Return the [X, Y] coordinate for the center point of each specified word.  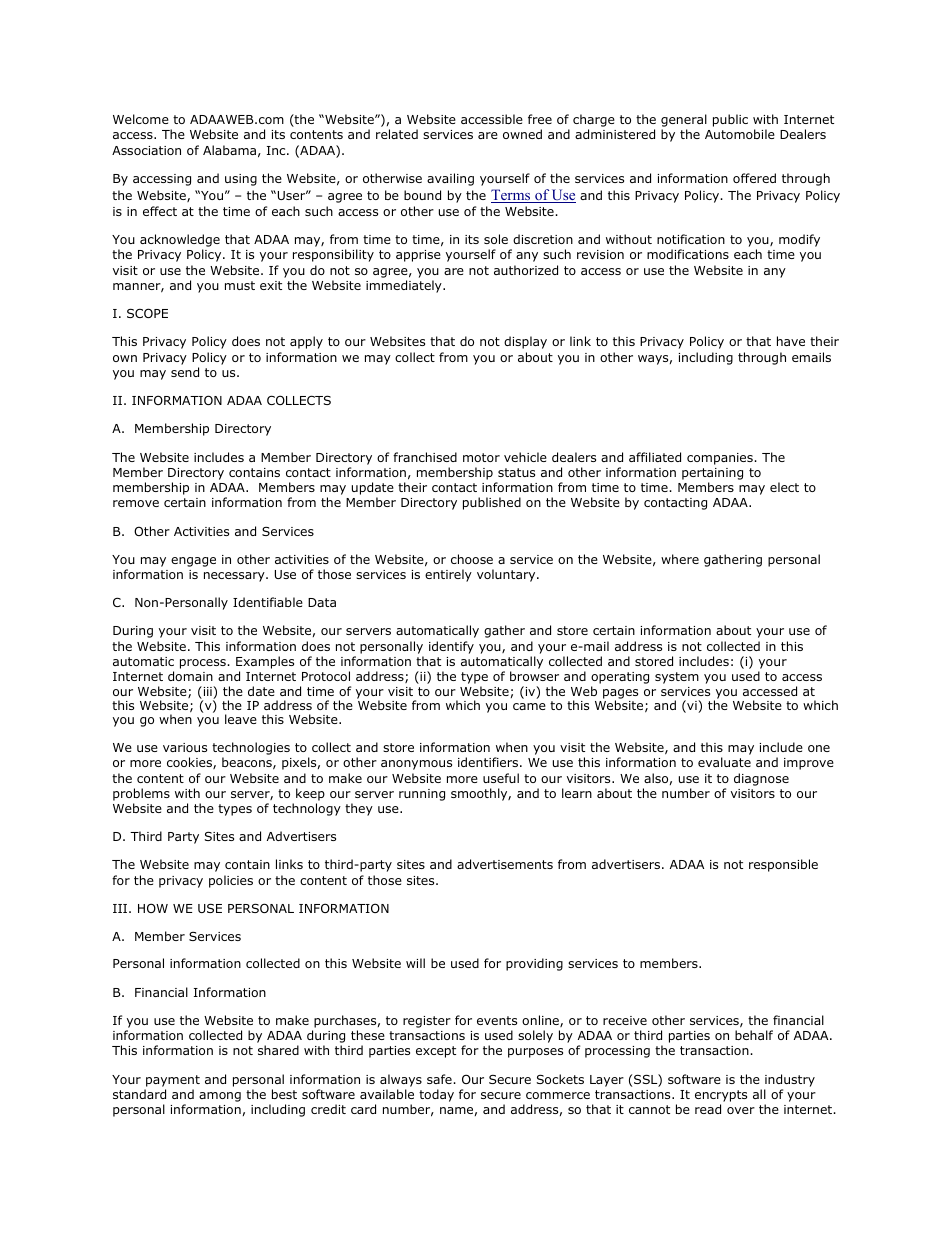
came [529, 706]
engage [193, 562]
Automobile [740, 134]
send [185, 372]
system [677, 678]
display [525, 342]
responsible [783, 865]
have [791, 341]
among [220, 1097]
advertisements [505, 864]
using [241, 180]
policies [231, 881]
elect [784, 487]
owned [522, 134]
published [492, 503]
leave [241, 719]
